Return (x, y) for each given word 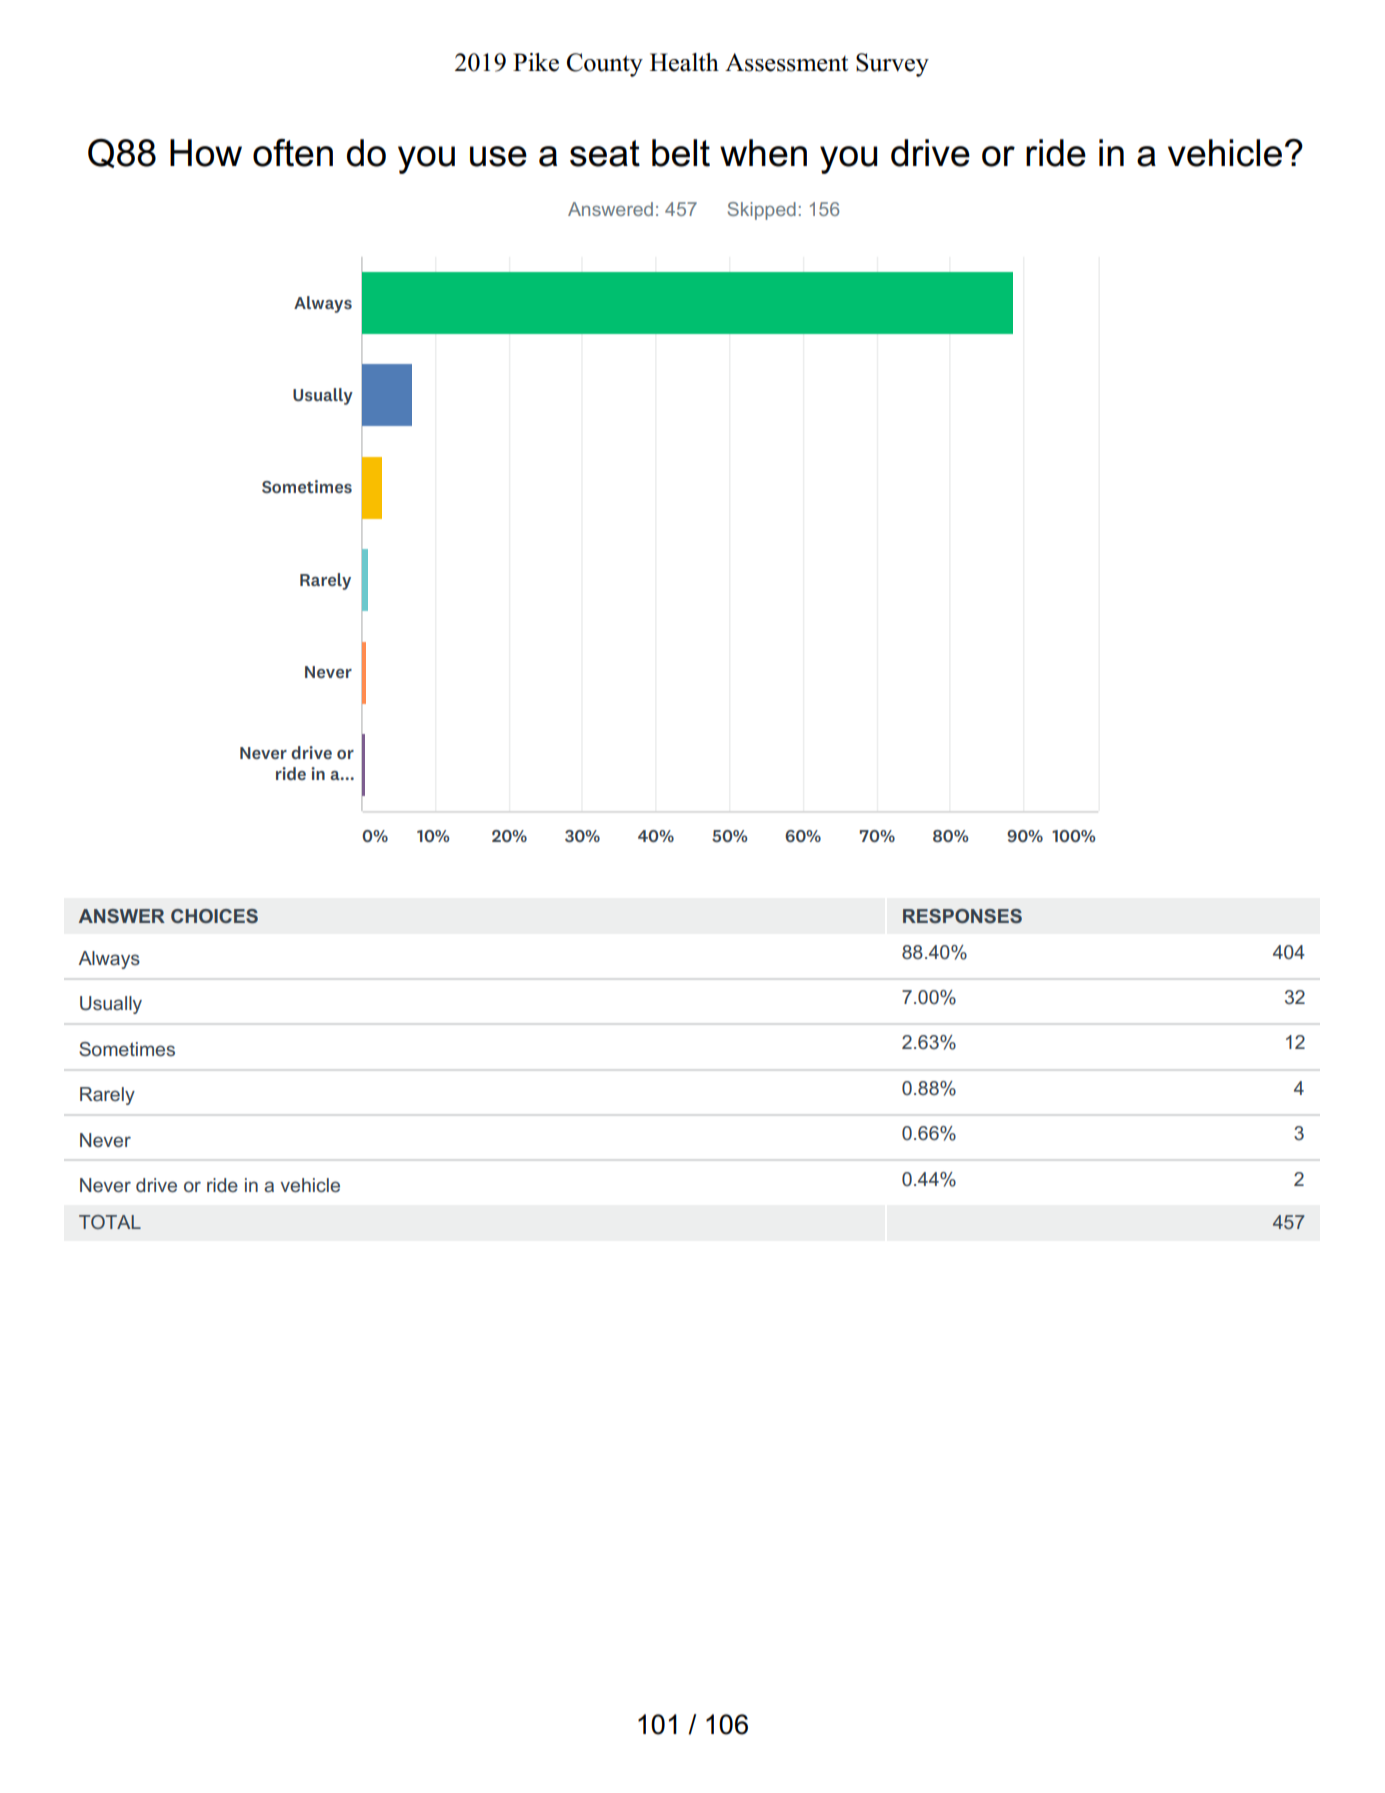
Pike (536, 62)
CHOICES (214, 916)
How (206, 153)
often (293, 153)
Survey (892, 65)
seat (605, 153)
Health (684, 62)
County (605, 65)
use (498, 156)
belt (681, 153)
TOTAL (110, 1222)
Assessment (786, 62)
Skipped (761, 211)
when (763, 153)
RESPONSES (962, 916)
